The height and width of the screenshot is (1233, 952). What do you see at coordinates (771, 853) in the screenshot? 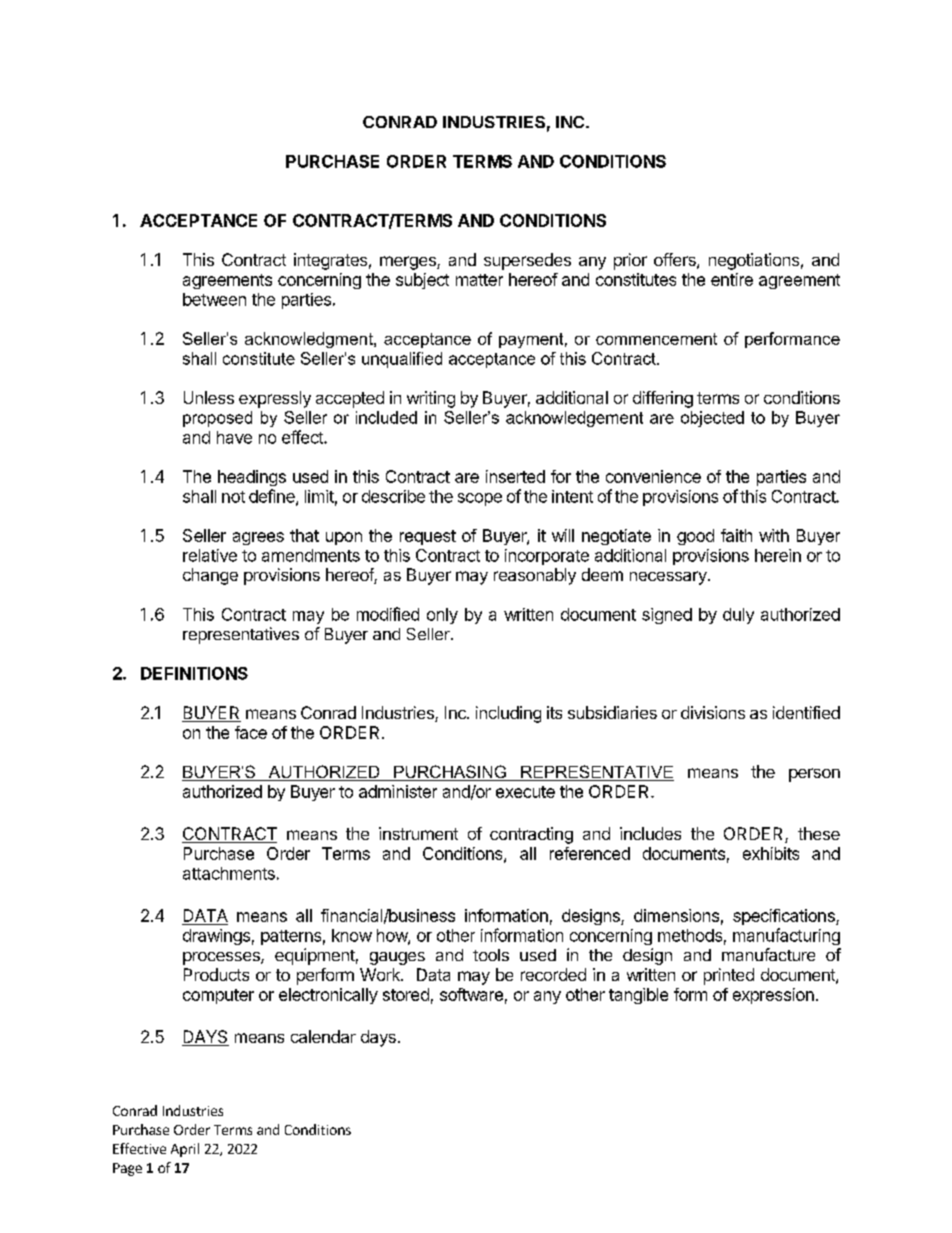
I see `exhibits` at bounding box center [771, 853].
